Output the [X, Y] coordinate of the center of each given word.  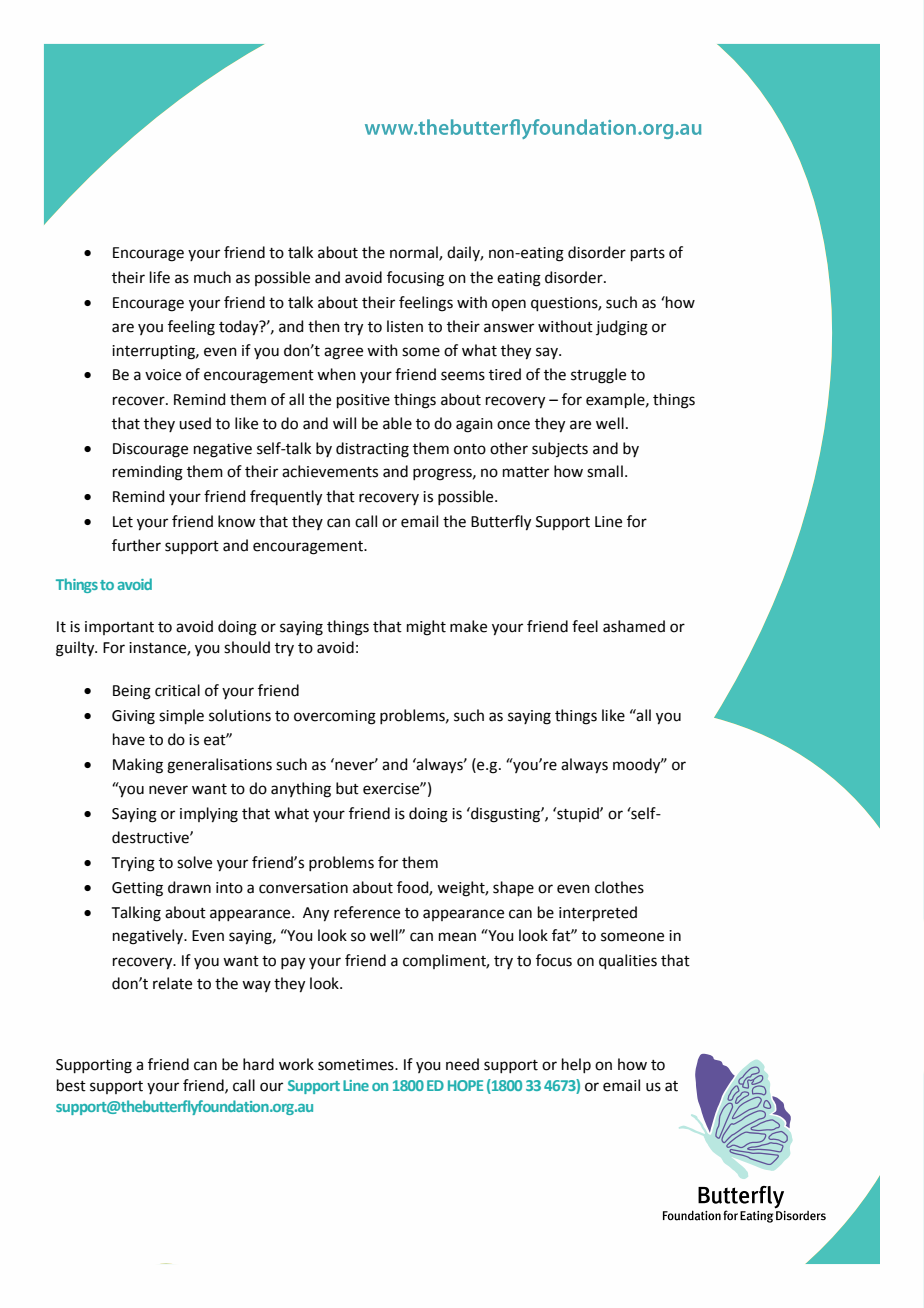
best [71, 1085]
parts [648, 254]
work [296, 1064]
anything [301, 790]
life [160, 277]
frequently [286, 498]
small [605, 471]
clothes [619, 887]
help [576, 1065]
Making [138, 766]
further [136, 545]
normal [415, 253]
